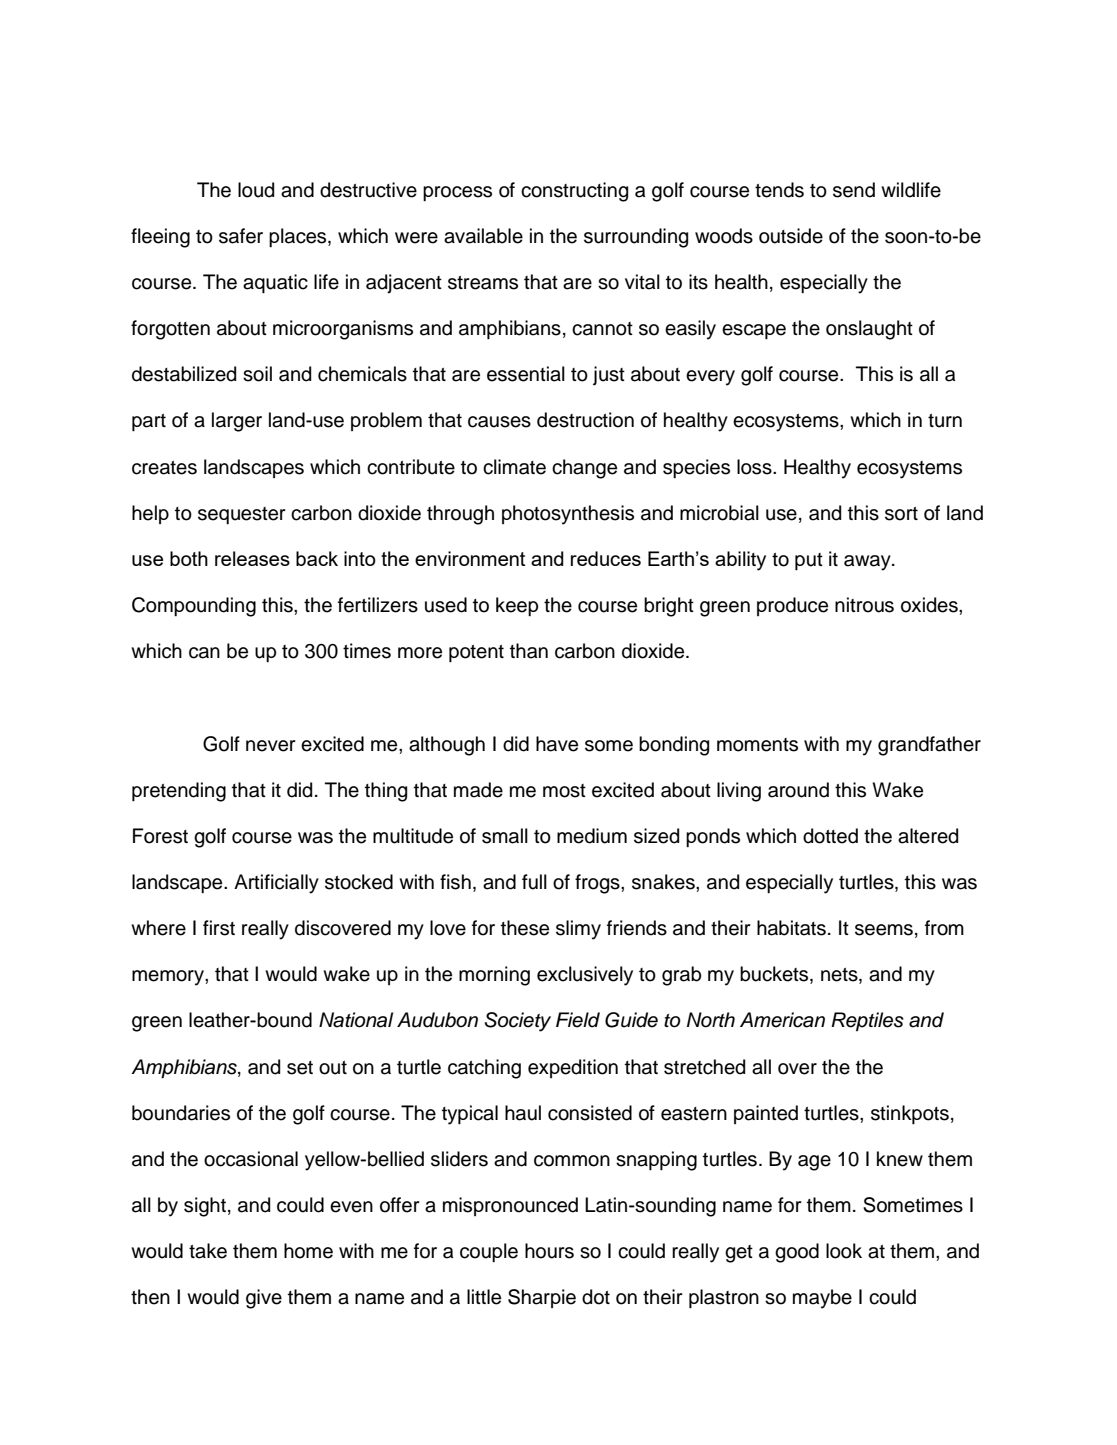 Image resolution: width=1117 pixels, height=1445 pixels. I want to click on hours, so click(549, 1251).
